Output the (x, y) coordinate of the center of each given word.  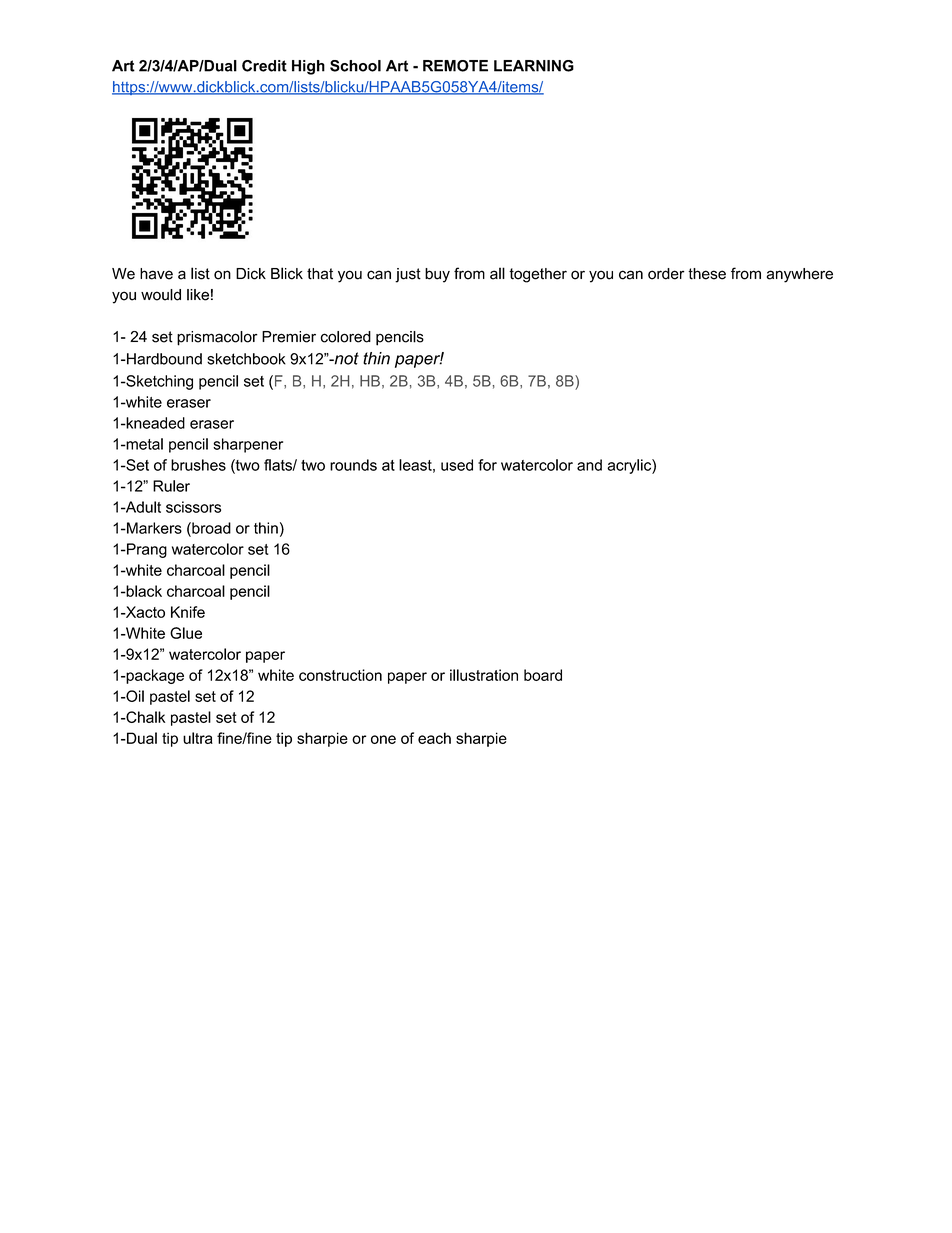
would (161, 295)
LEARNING (534, 66)
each (434, 738)
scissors (193, 507)
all (497, 273)
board (543, 675)
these (707, 274)
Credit (264, 66)
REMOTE (455, 66)
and (589, 465)
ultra (198, 738)
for (487, 465)
